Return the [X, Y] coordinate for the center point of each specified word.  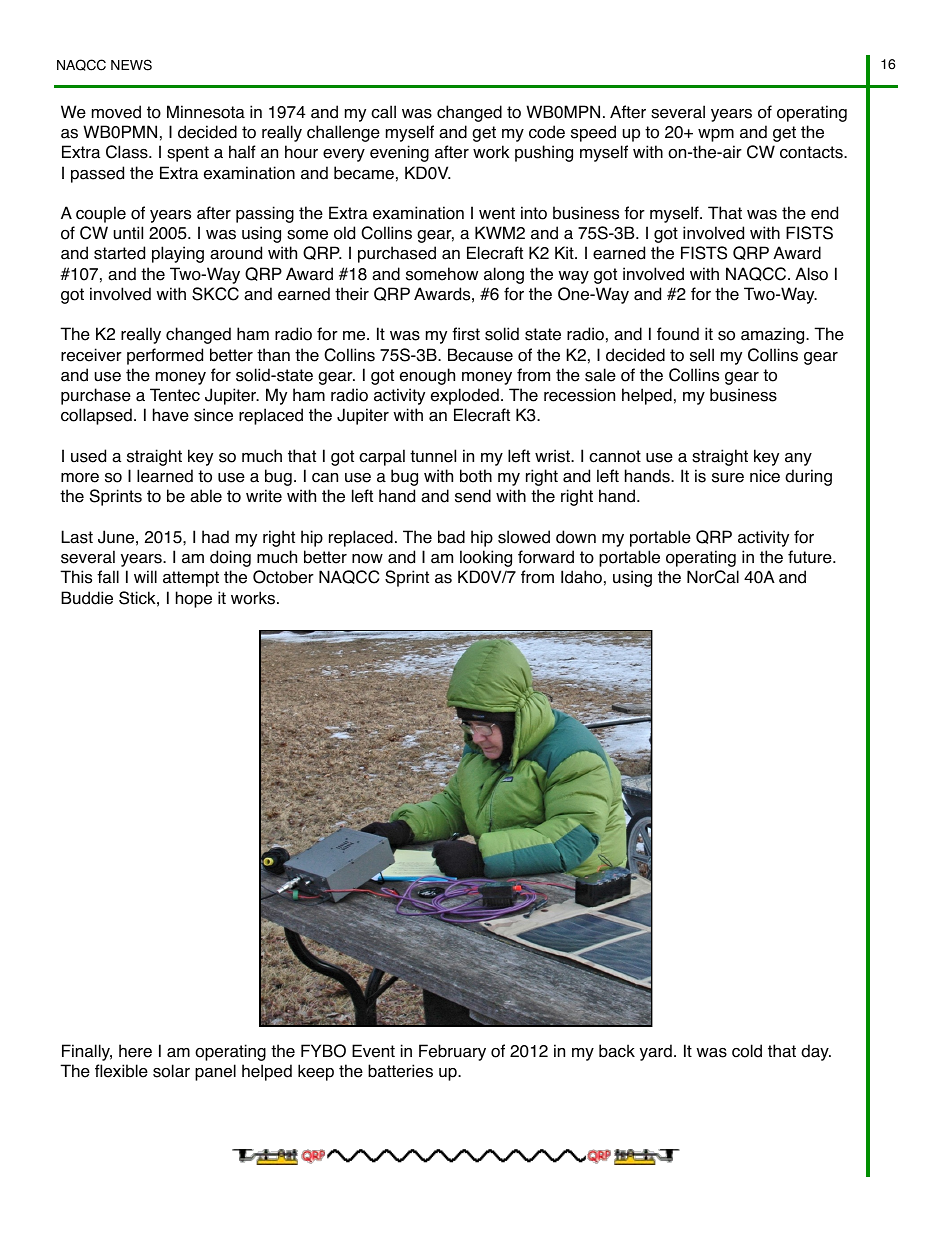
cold [747, 1051]
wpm [716, 135]
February [452, 1052]
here [135, 1051]
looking [486, 558]
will [145, 576]
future [811, 557]
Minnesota [206, 112]
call [383, 112]
